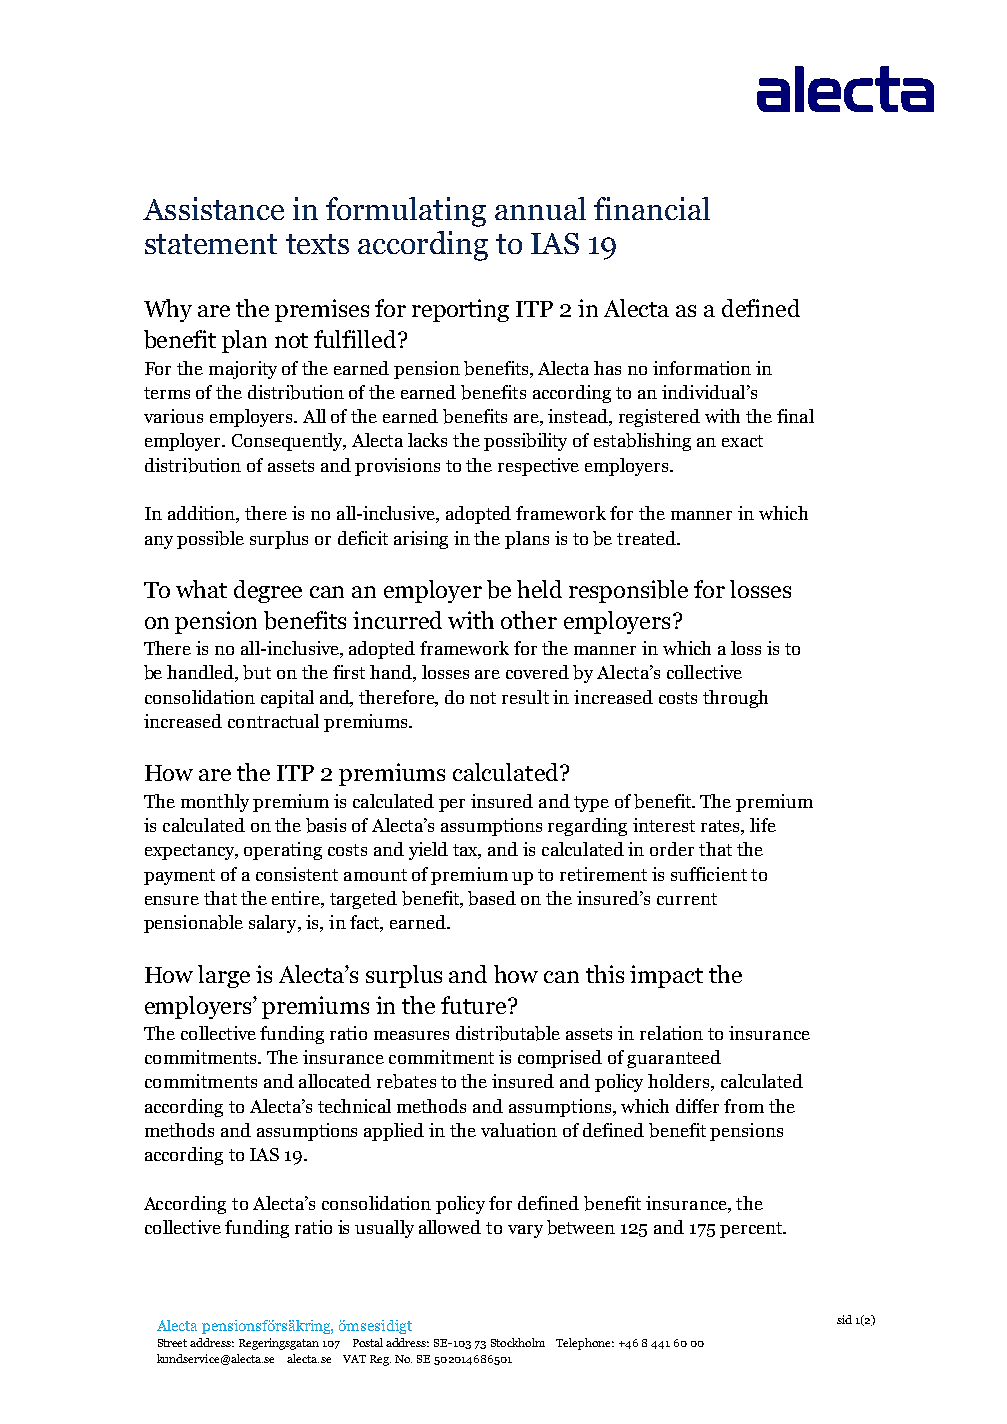 This page has width=1007, height=1424. Describe the element at coordinates (211, 244) in the page. I see `statement` at that location.
